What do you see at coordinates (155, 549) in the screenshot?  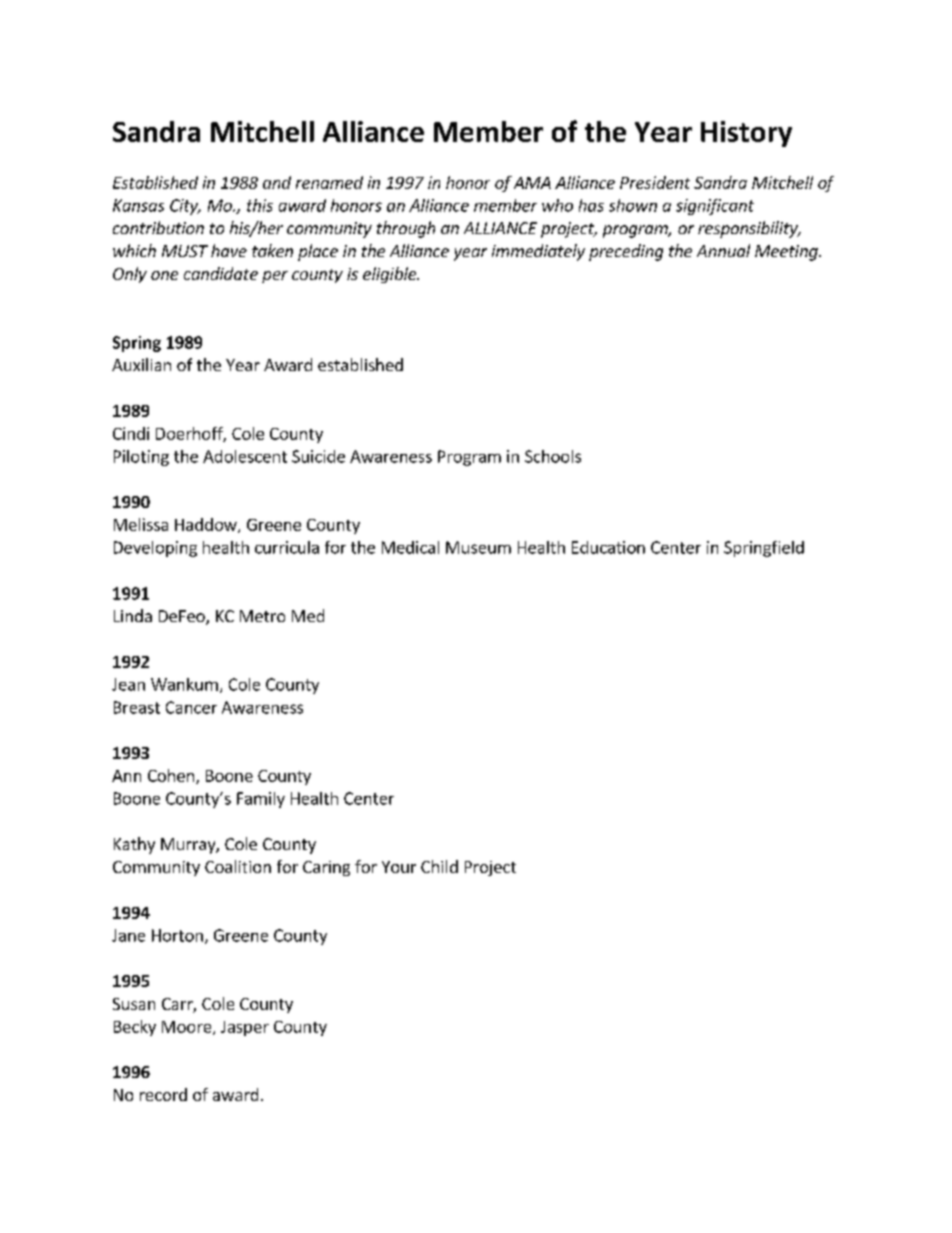 I see `Developing` at bounding box center [155, 549].
